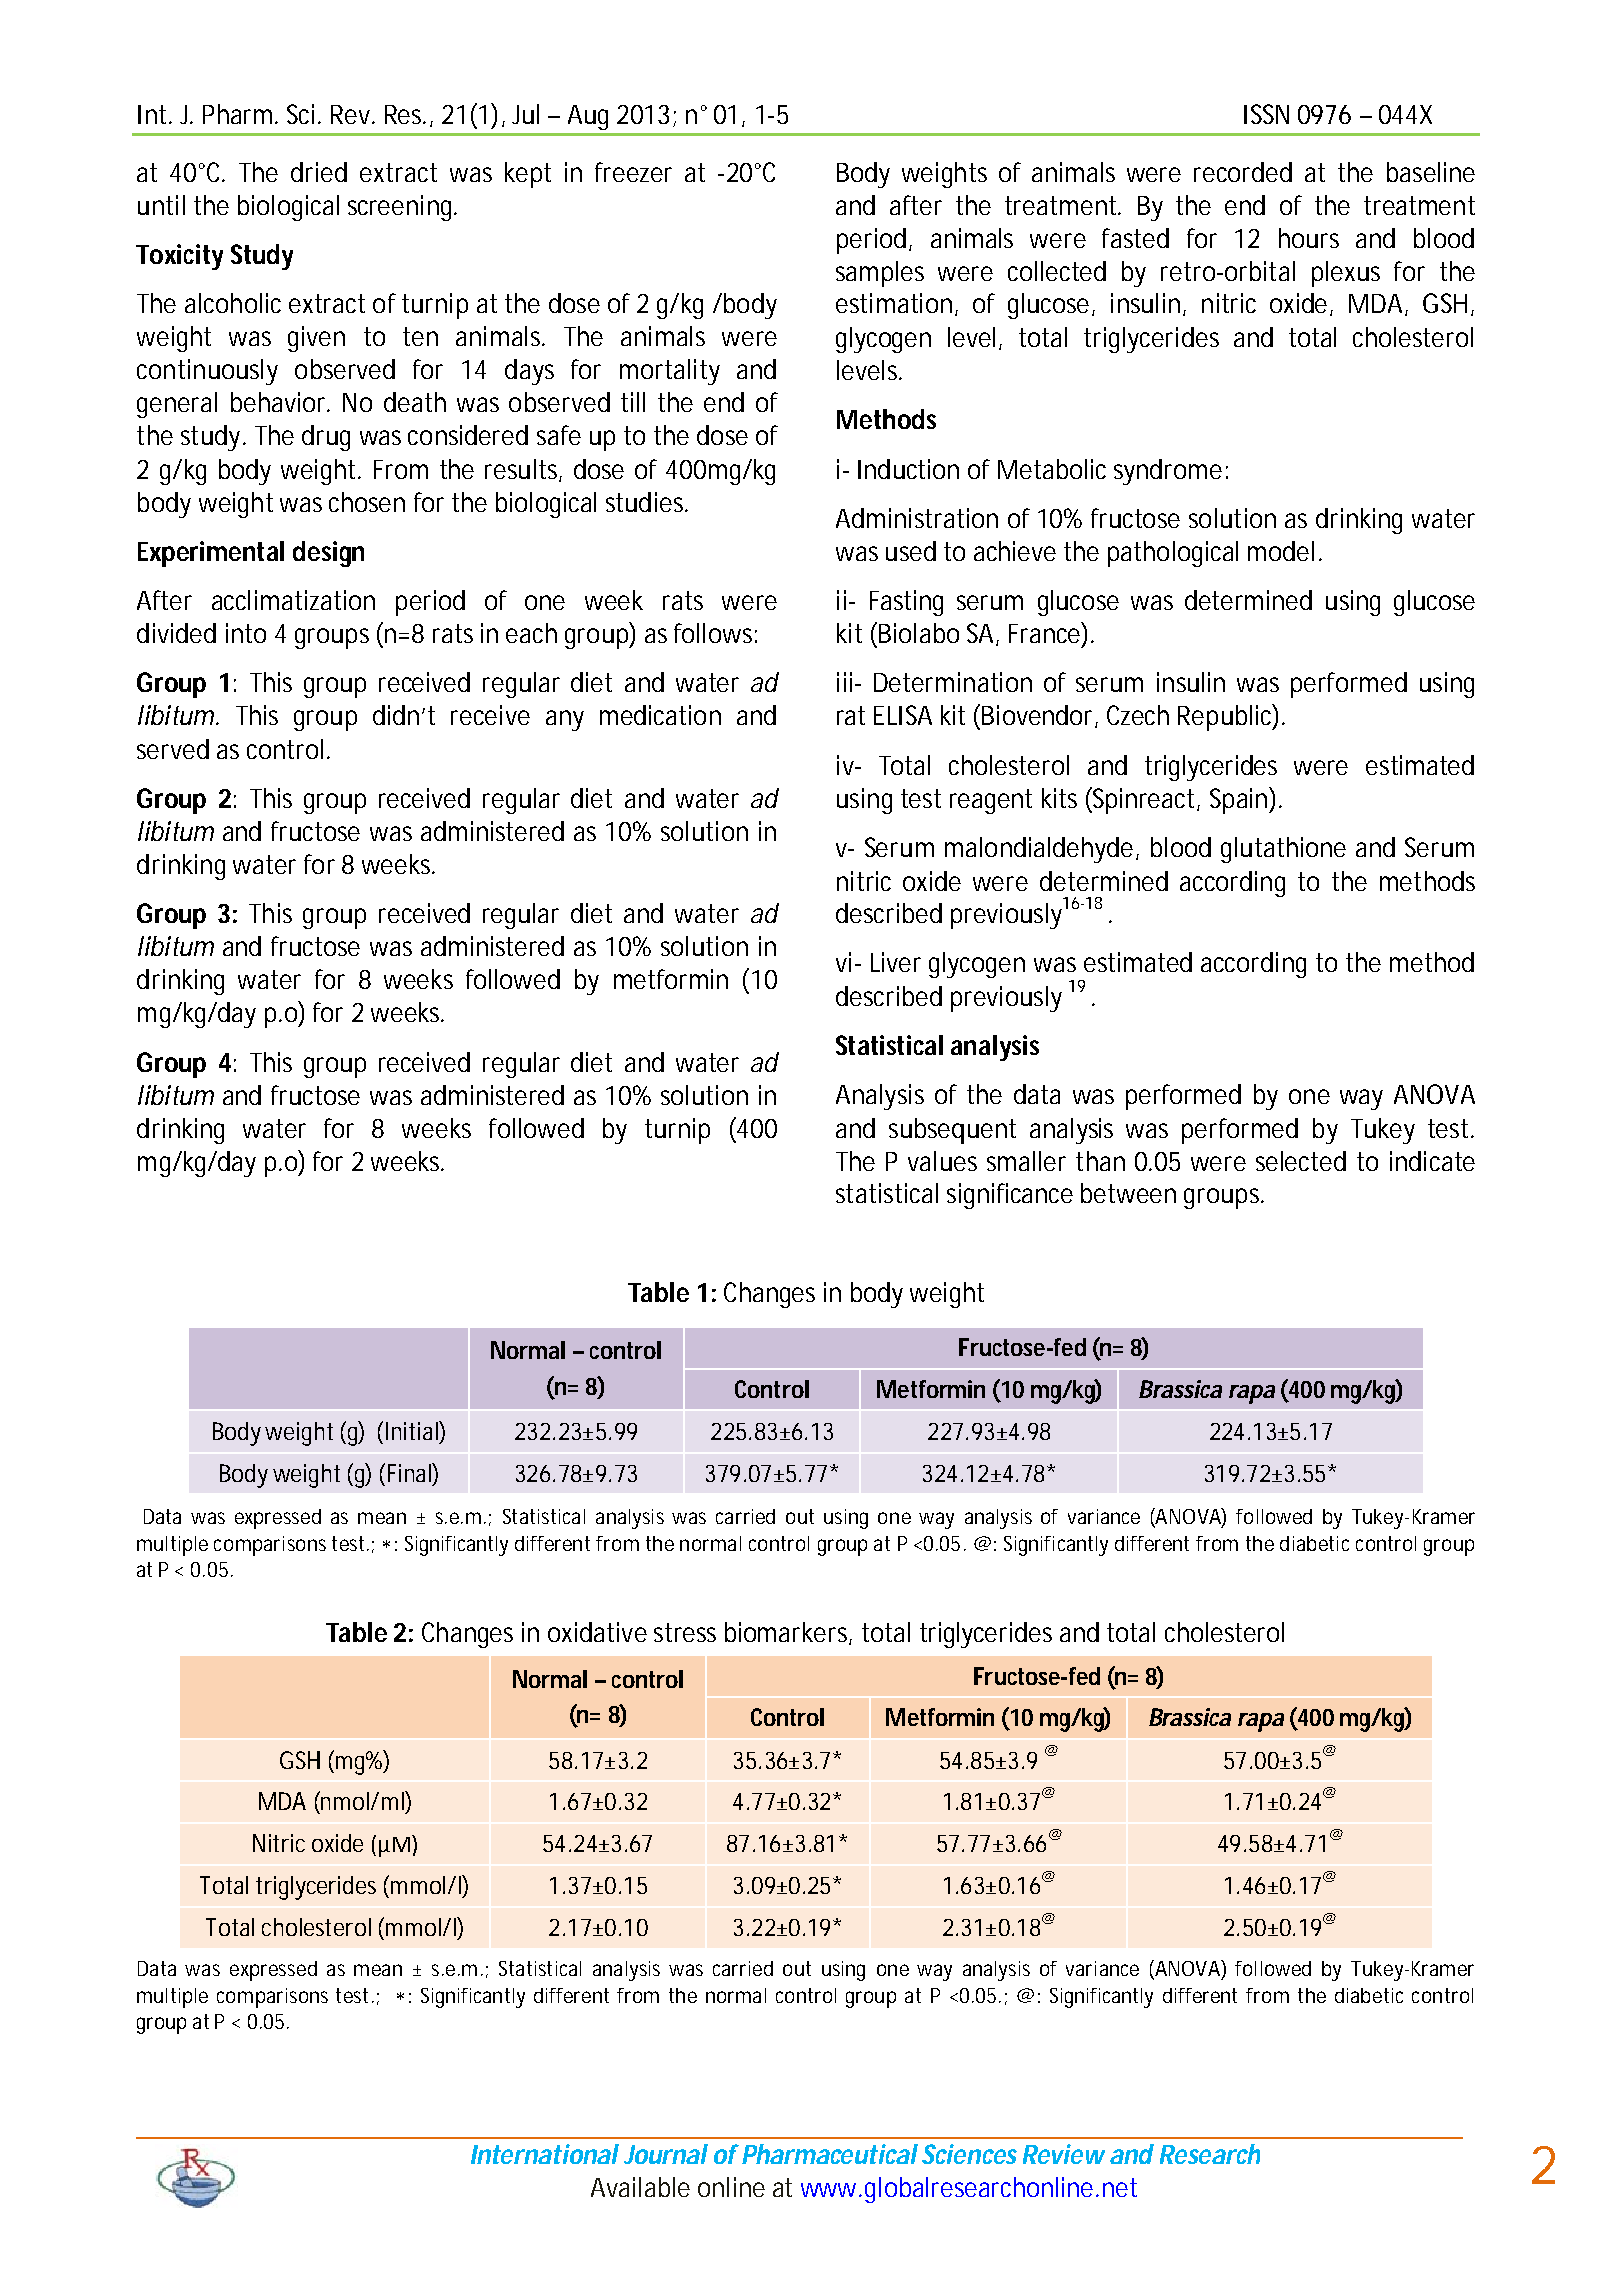  What do you see at coordinates (1243, 172) in the document?
I see `recorded` at bounding box center [1243, 172].
